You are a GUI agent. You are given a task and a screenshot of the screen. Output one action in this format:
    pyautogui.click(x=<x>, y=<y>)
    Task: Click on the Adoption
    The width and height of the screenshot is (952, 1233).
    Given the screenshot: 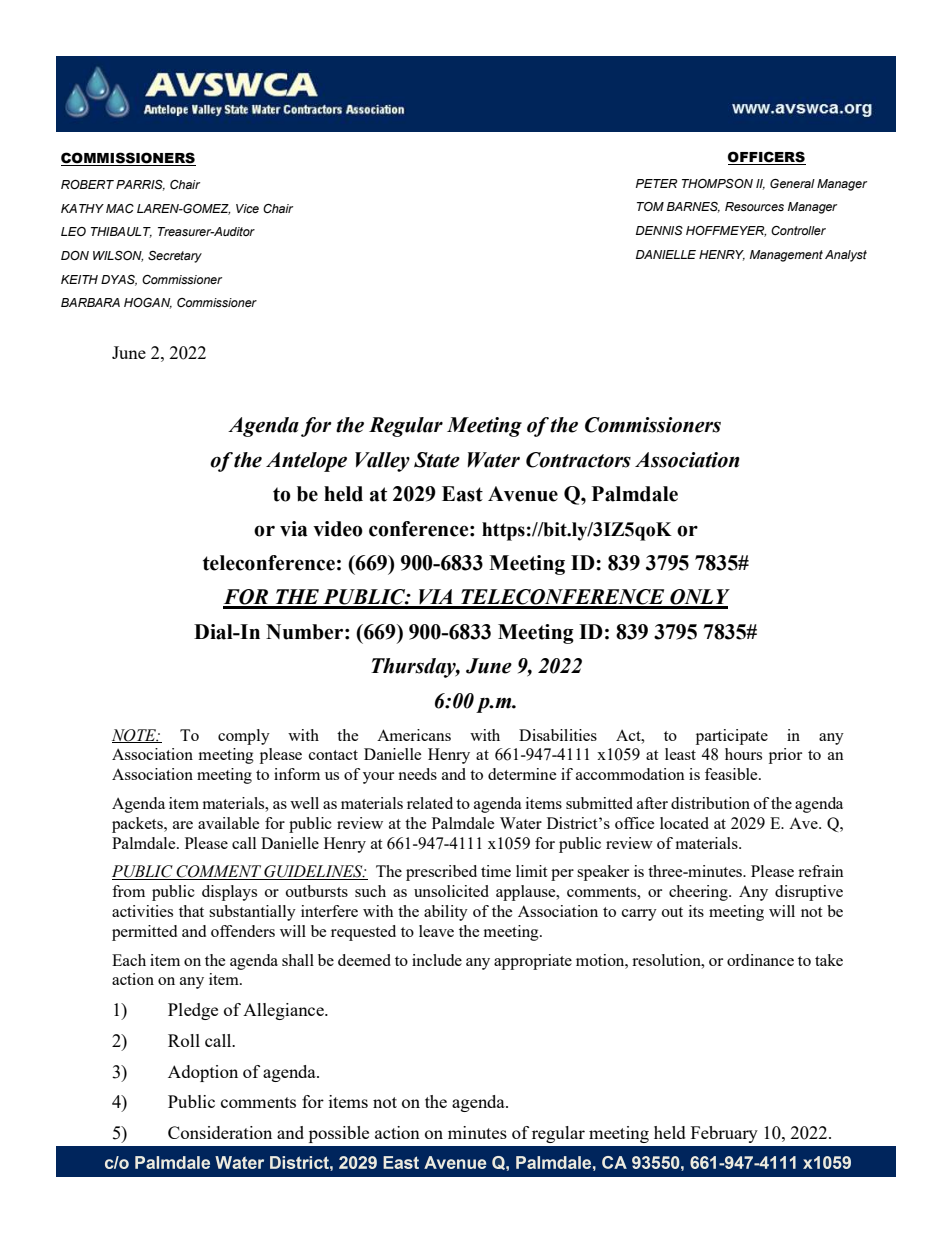 What is the action you would take?
    pyautogui.click(x=203, y=1073)
